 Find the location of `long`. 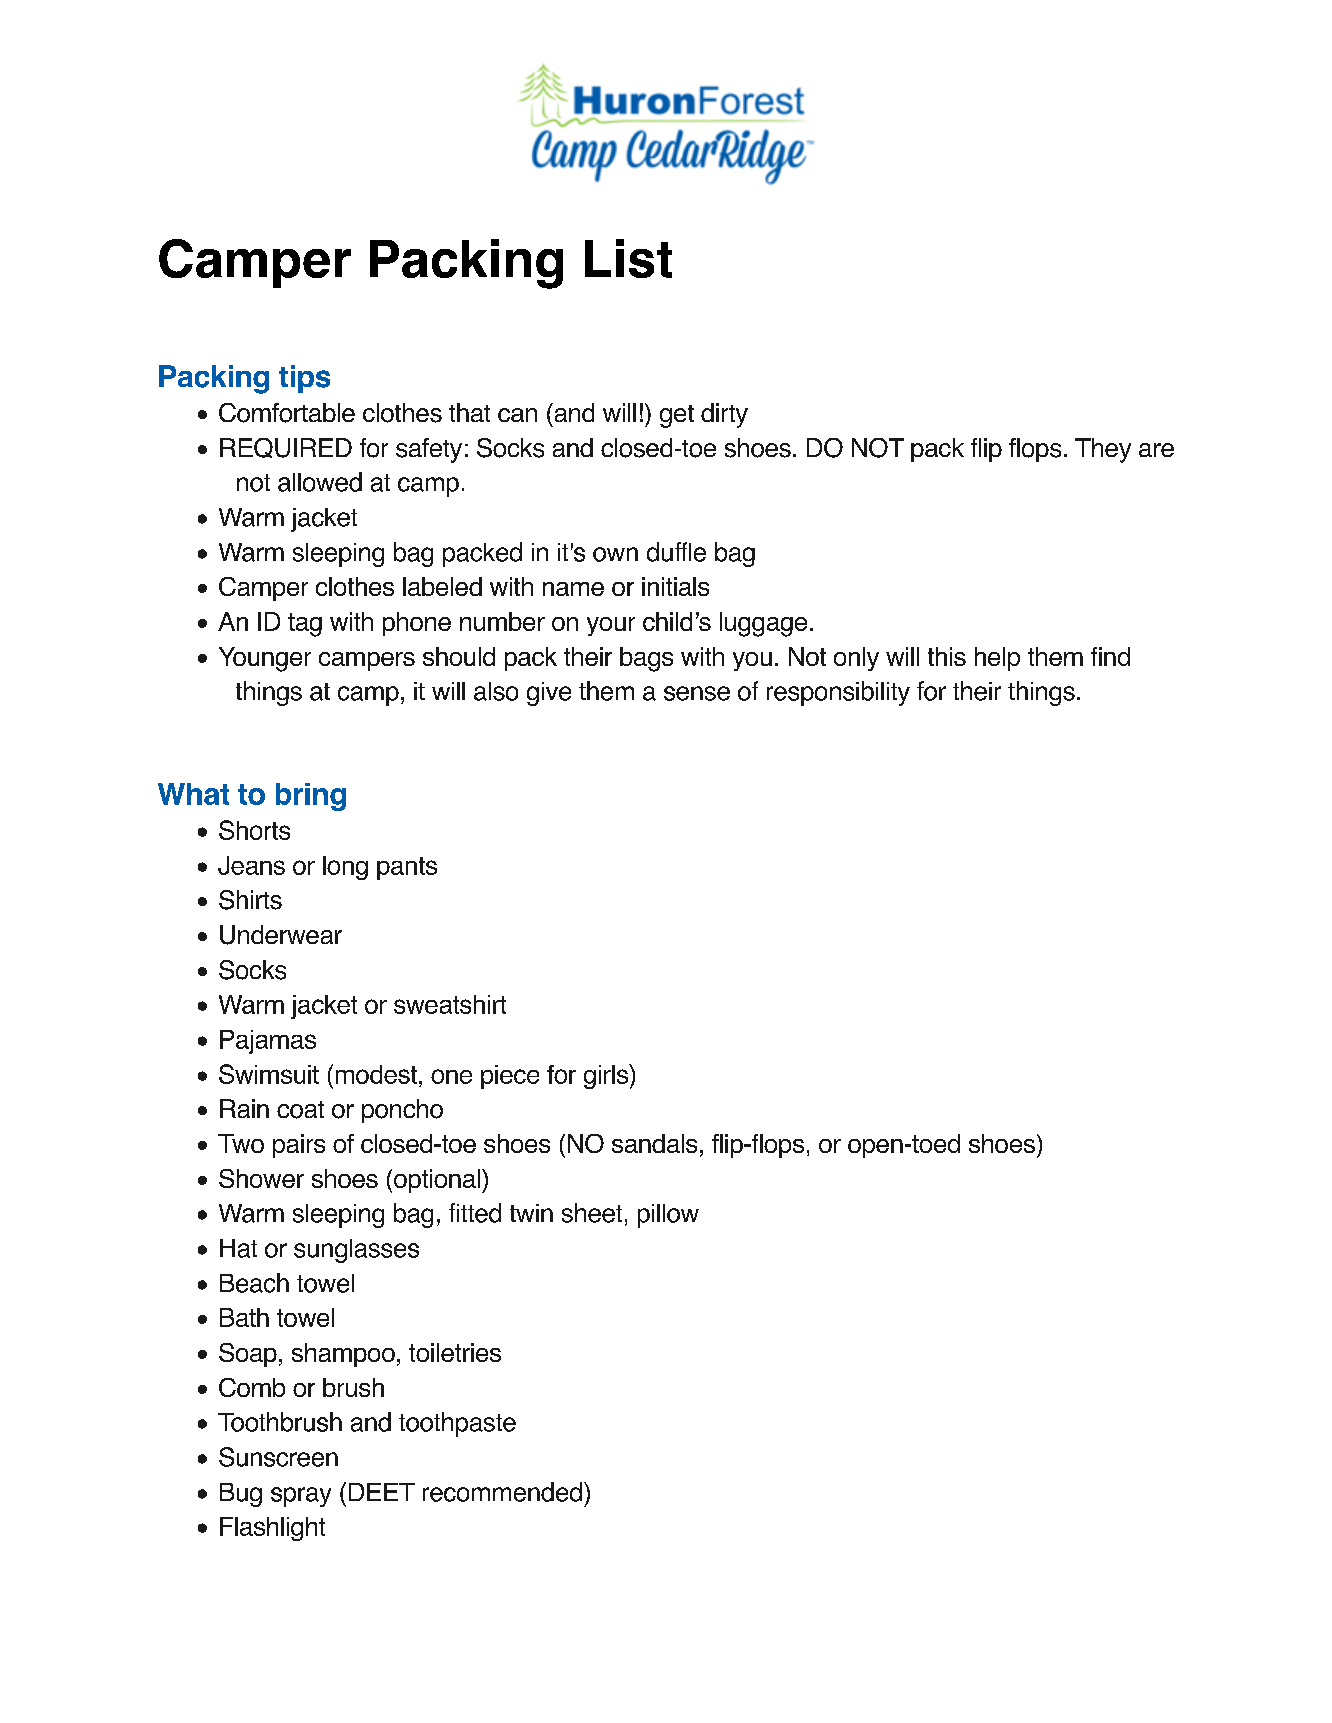

long is located at coordinates (345, 868).
